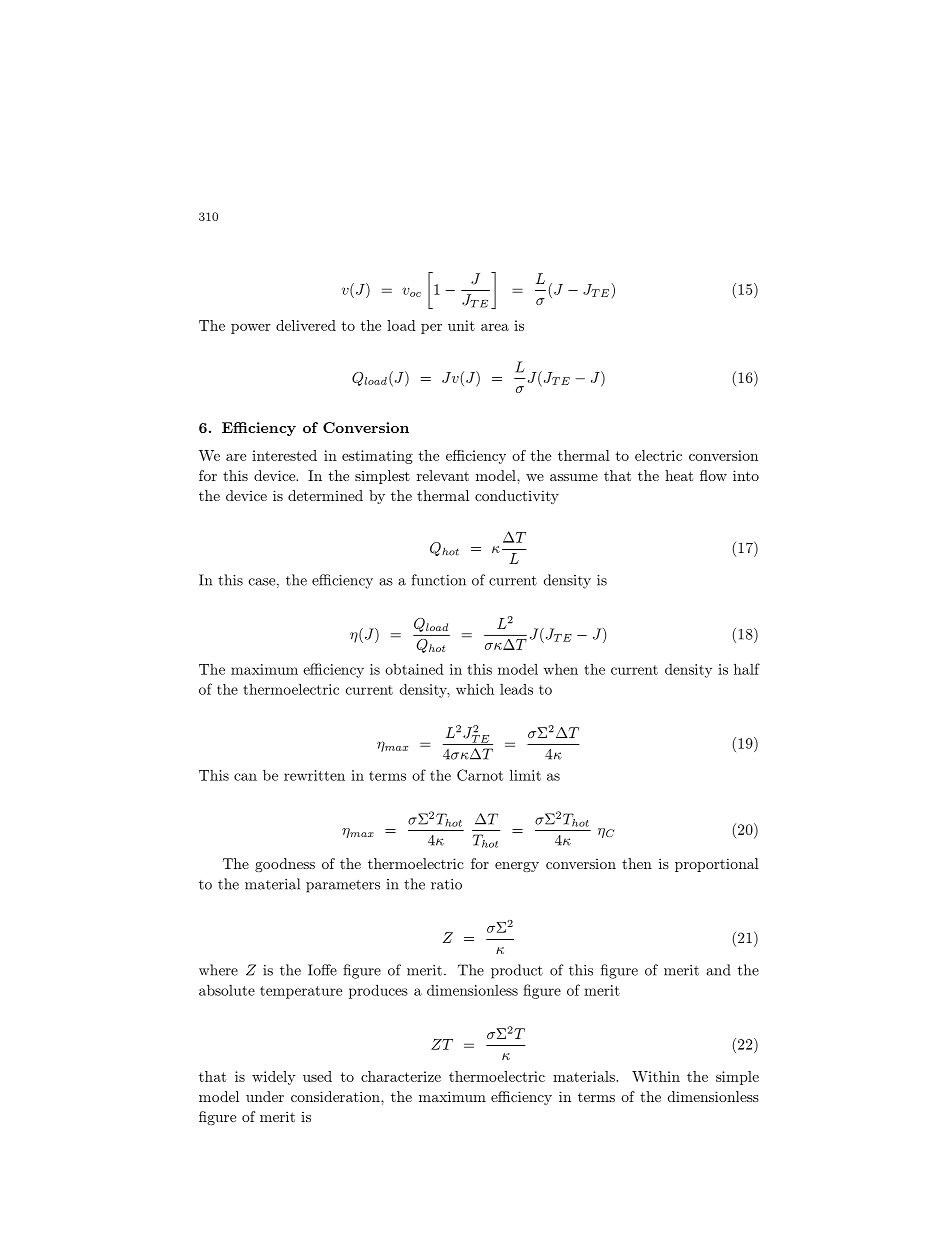 The image size is (952, 1233). I want to click on Carnot, so click(480, 775).
